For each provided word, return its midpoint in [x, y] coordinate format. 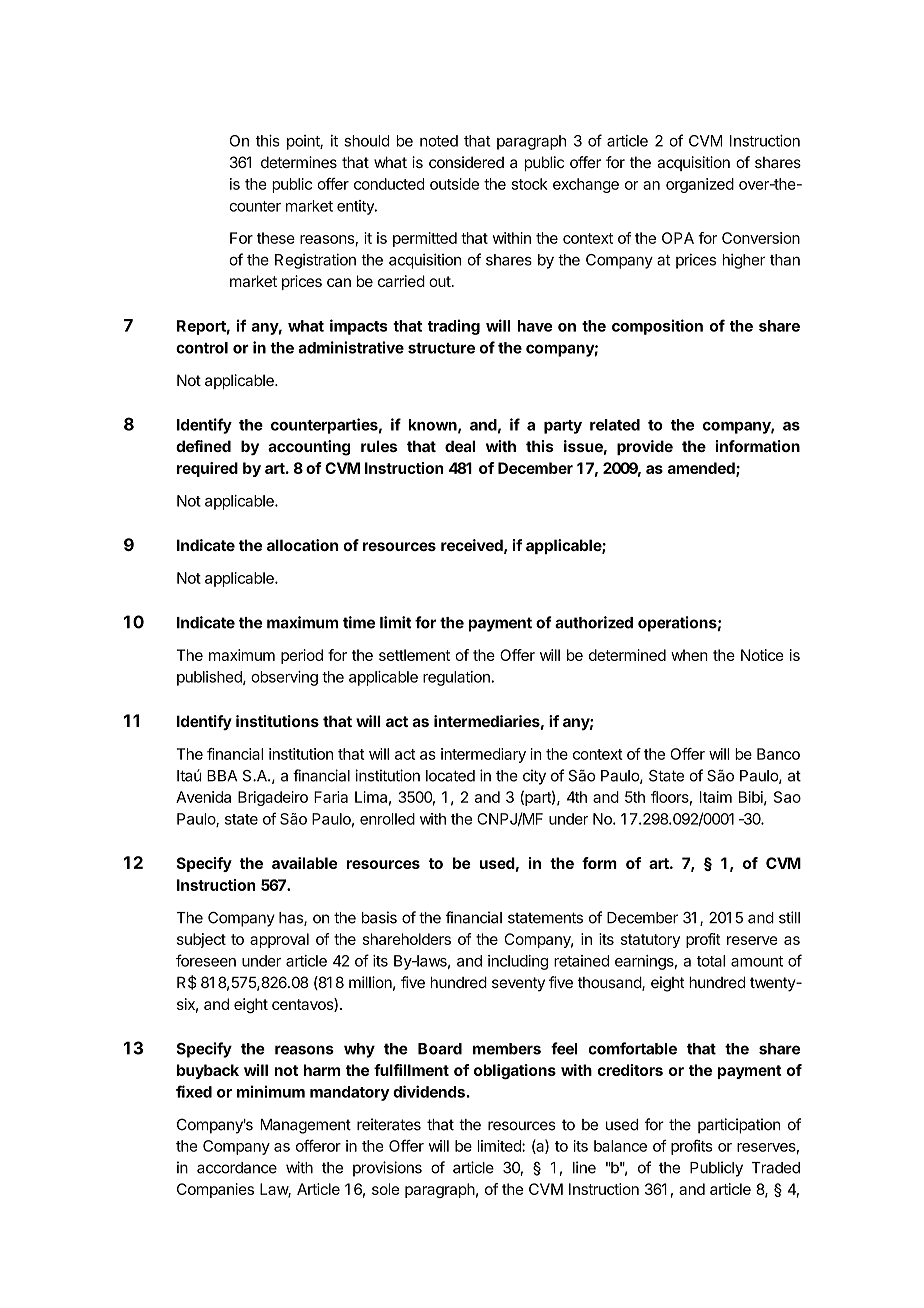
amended [702, 469]
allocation [302, 545]
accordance [237, 1168]
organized [700, 185]
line [584, 1167]
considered [466, 162]
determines [299, 162]
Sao [787, 797]
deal [460, 446]
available [304, 863]
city [534, 777]
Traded [775, 1168]
